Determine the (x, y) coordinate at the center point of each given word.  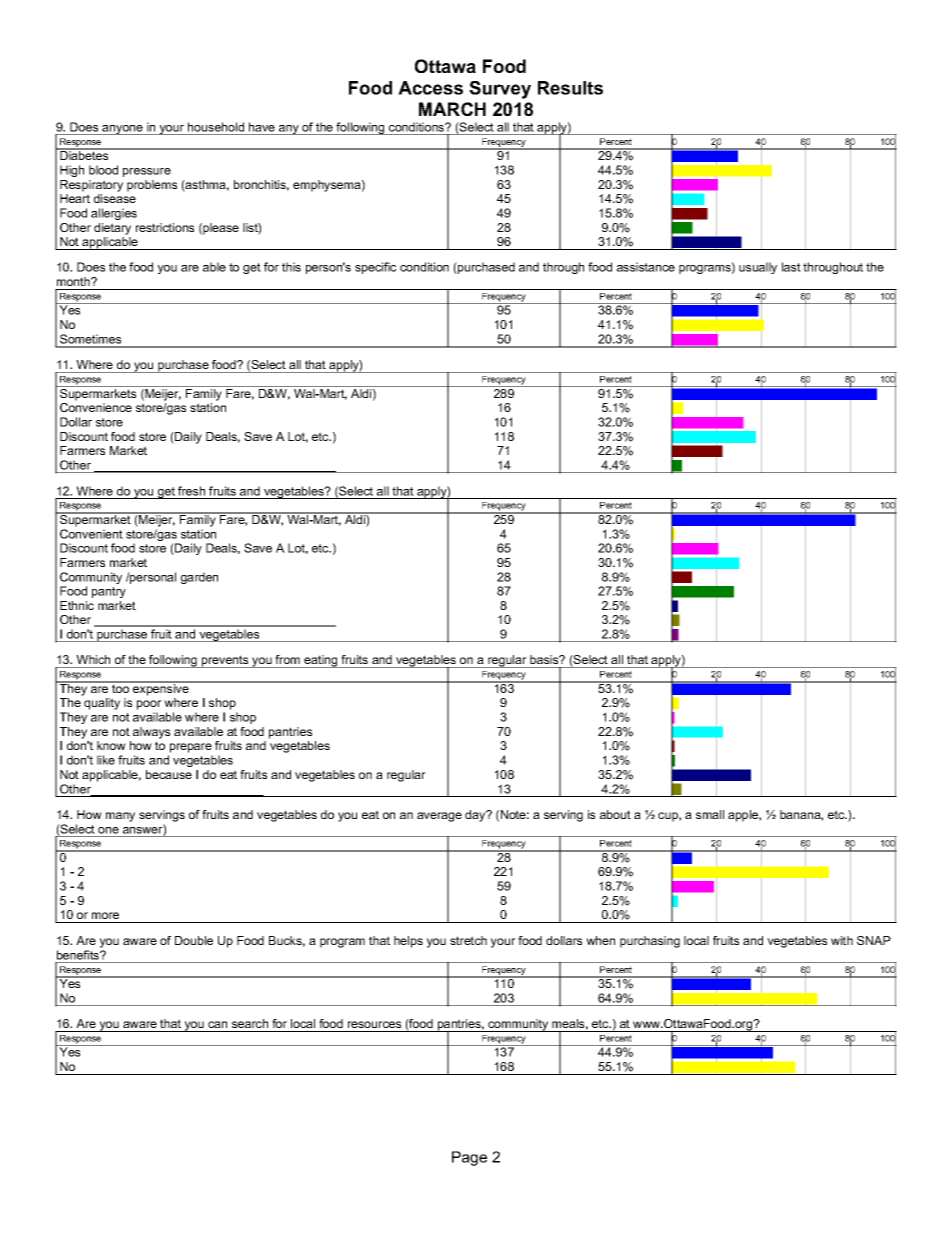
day (476, 816)
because (169, 774)
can (217, 1024)
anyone (122, 130)
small (710, 814)
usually (758, 268)
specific (375, 268)
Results (570, 88)
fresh (191, 491)
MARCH (452, 109)
